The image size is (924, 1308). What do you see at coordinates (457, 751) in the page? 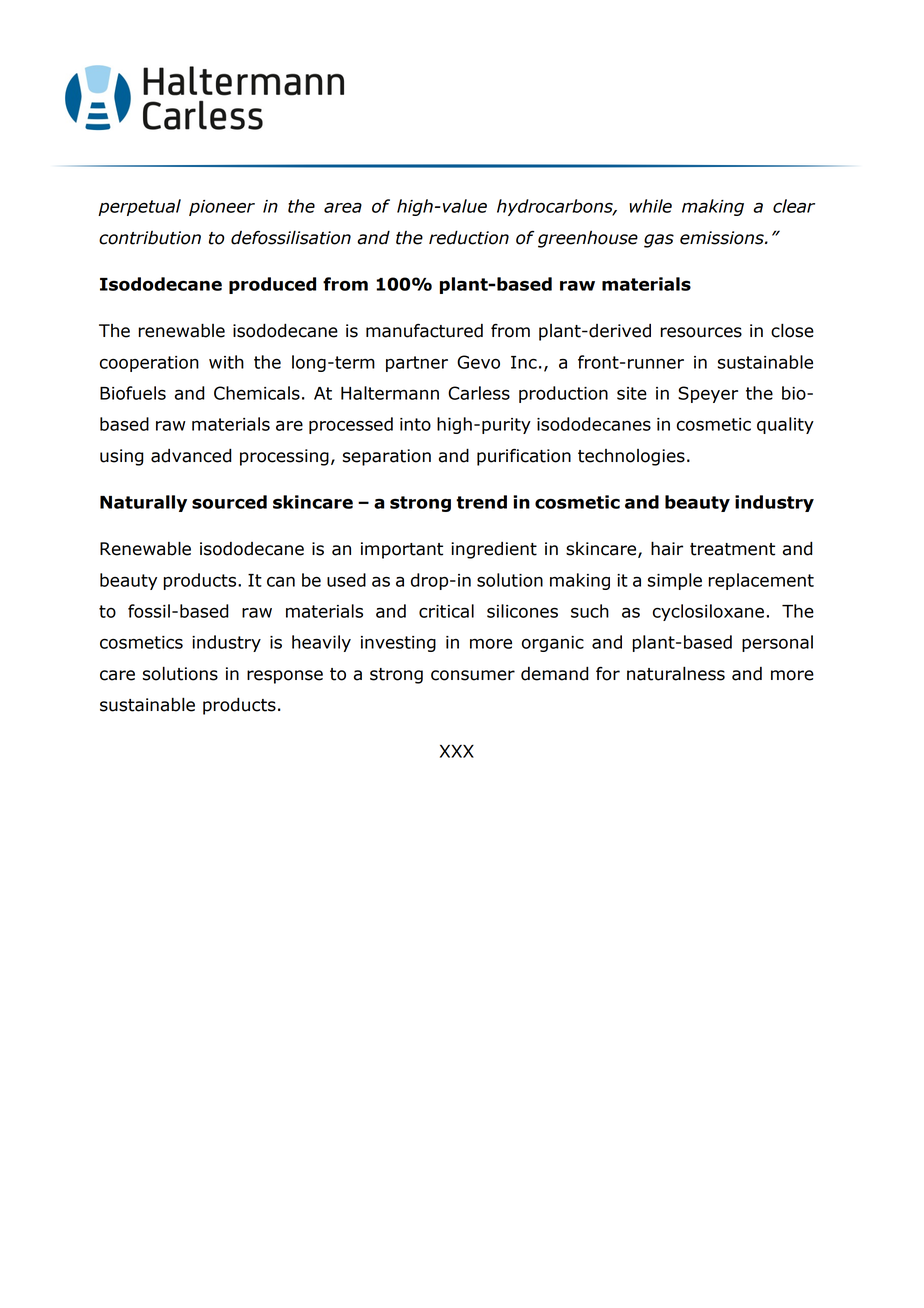
I see `XXX` at bounding box center [457, 751].
